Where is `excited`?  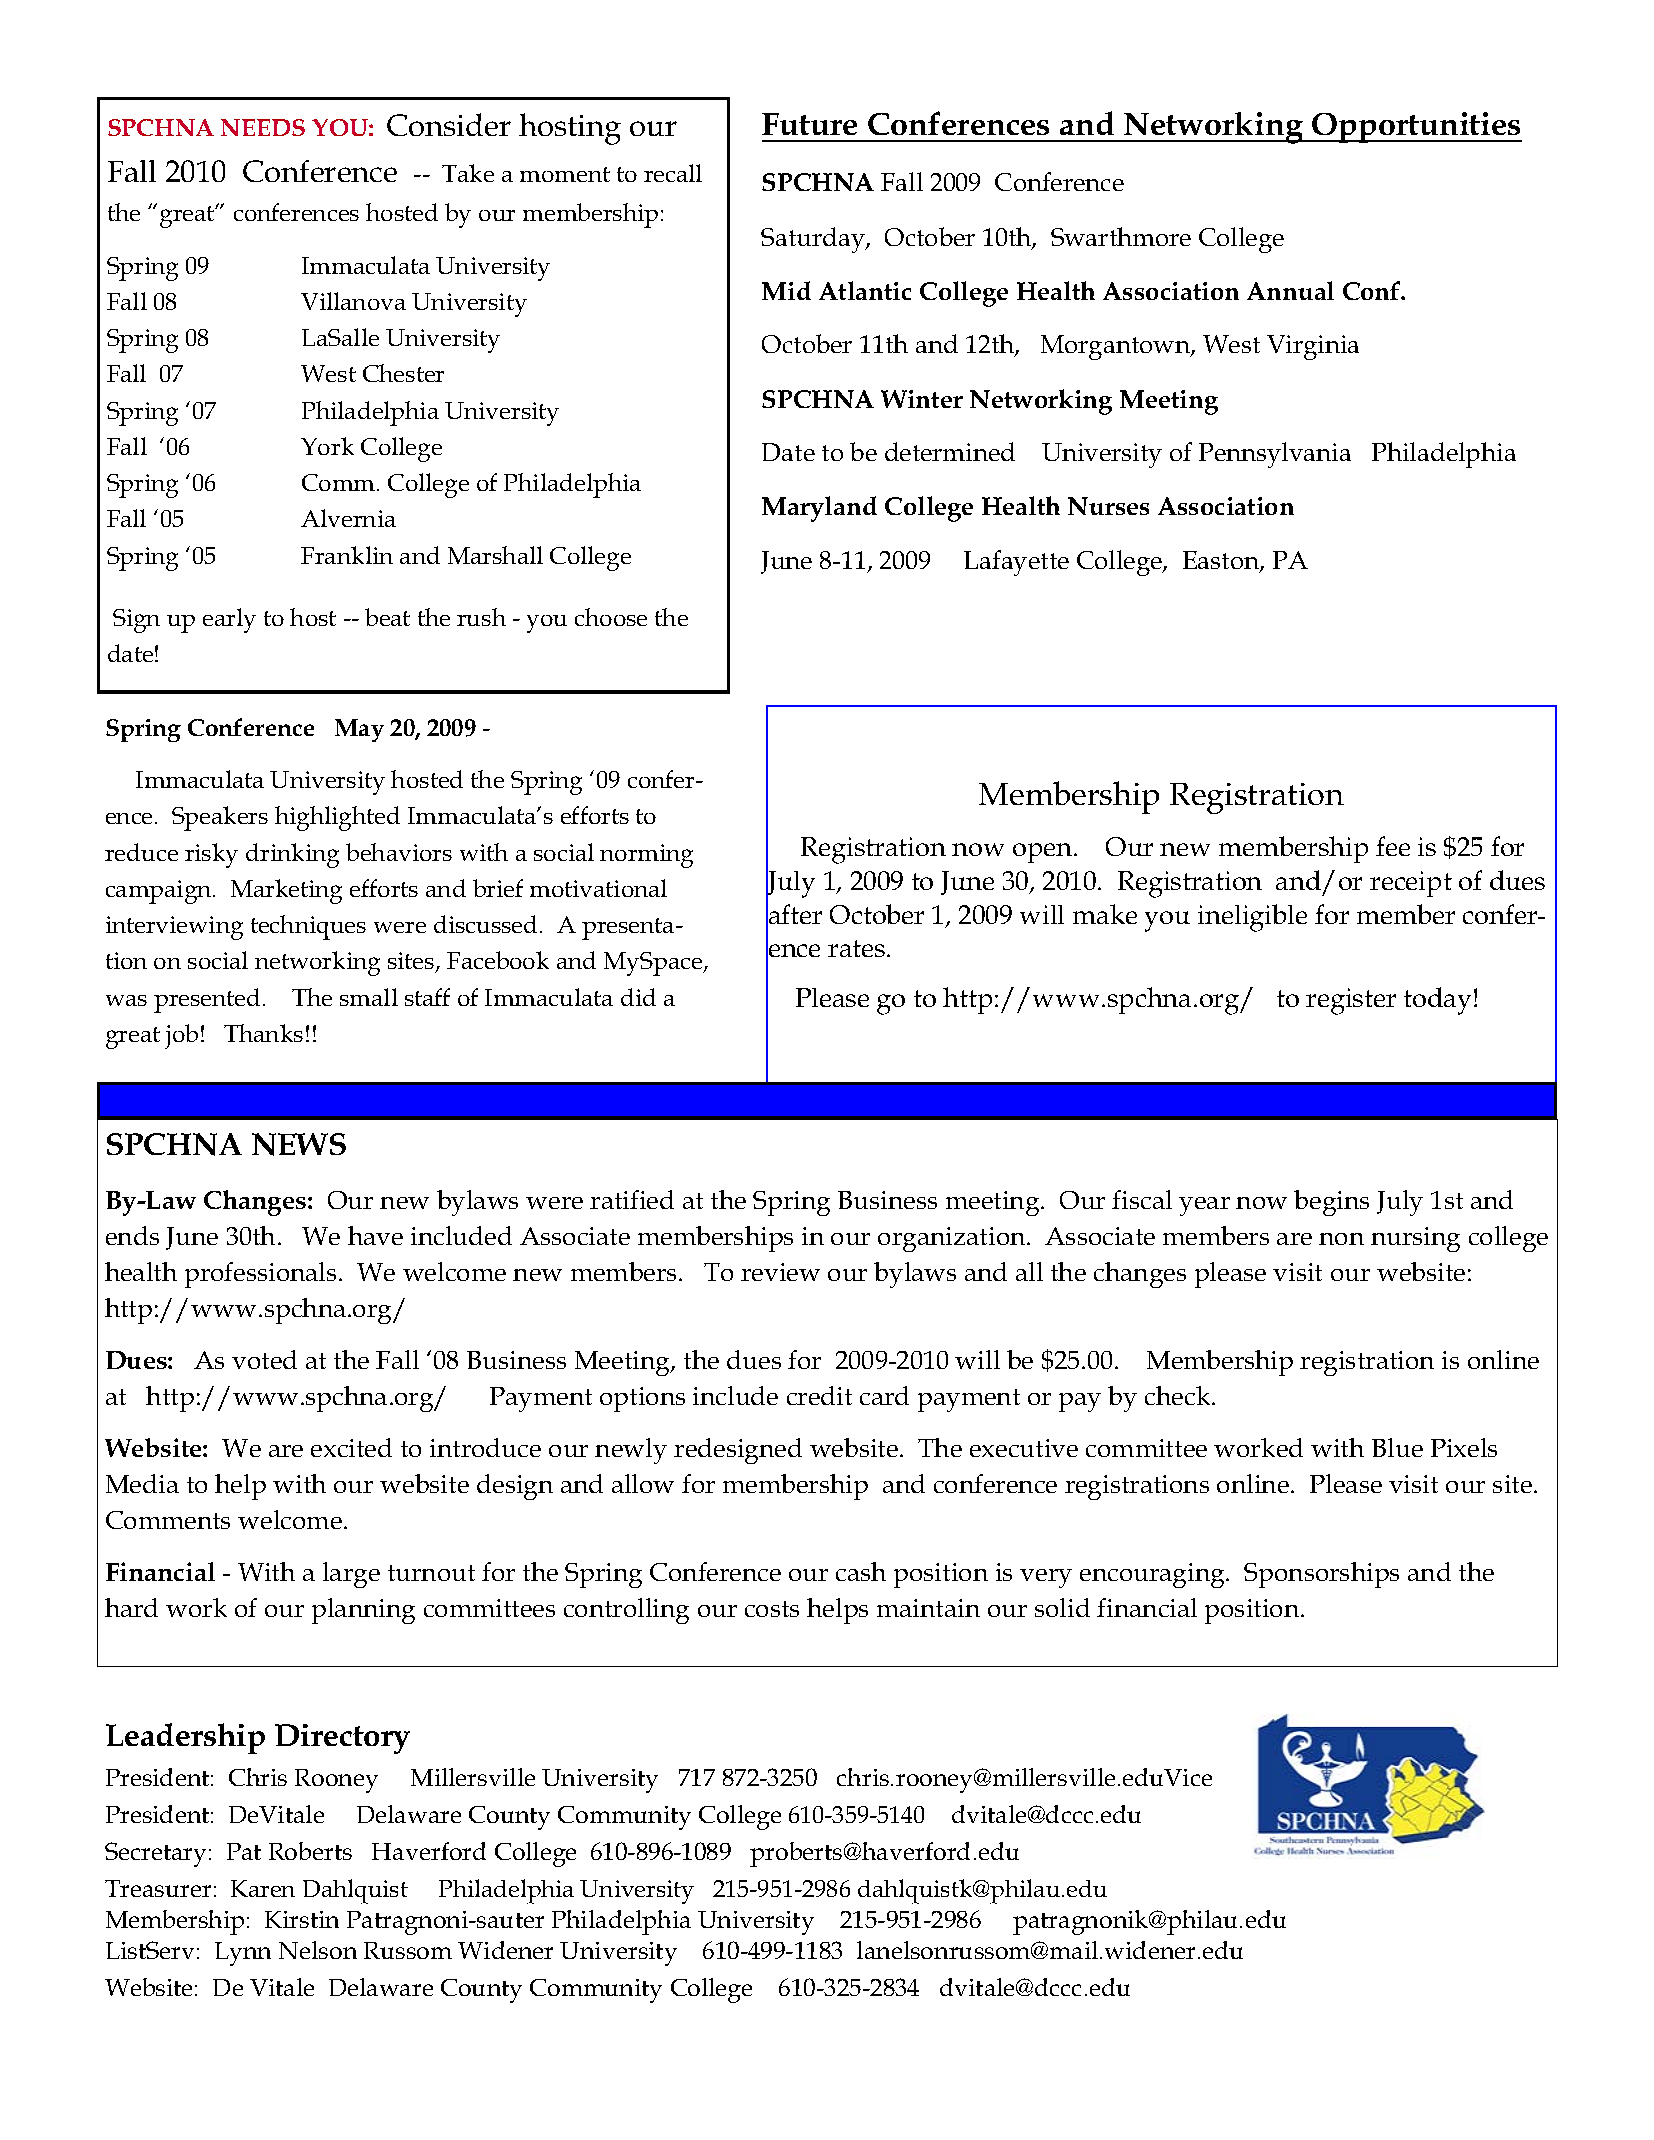 excited is located at coordinates (351, 1447).
